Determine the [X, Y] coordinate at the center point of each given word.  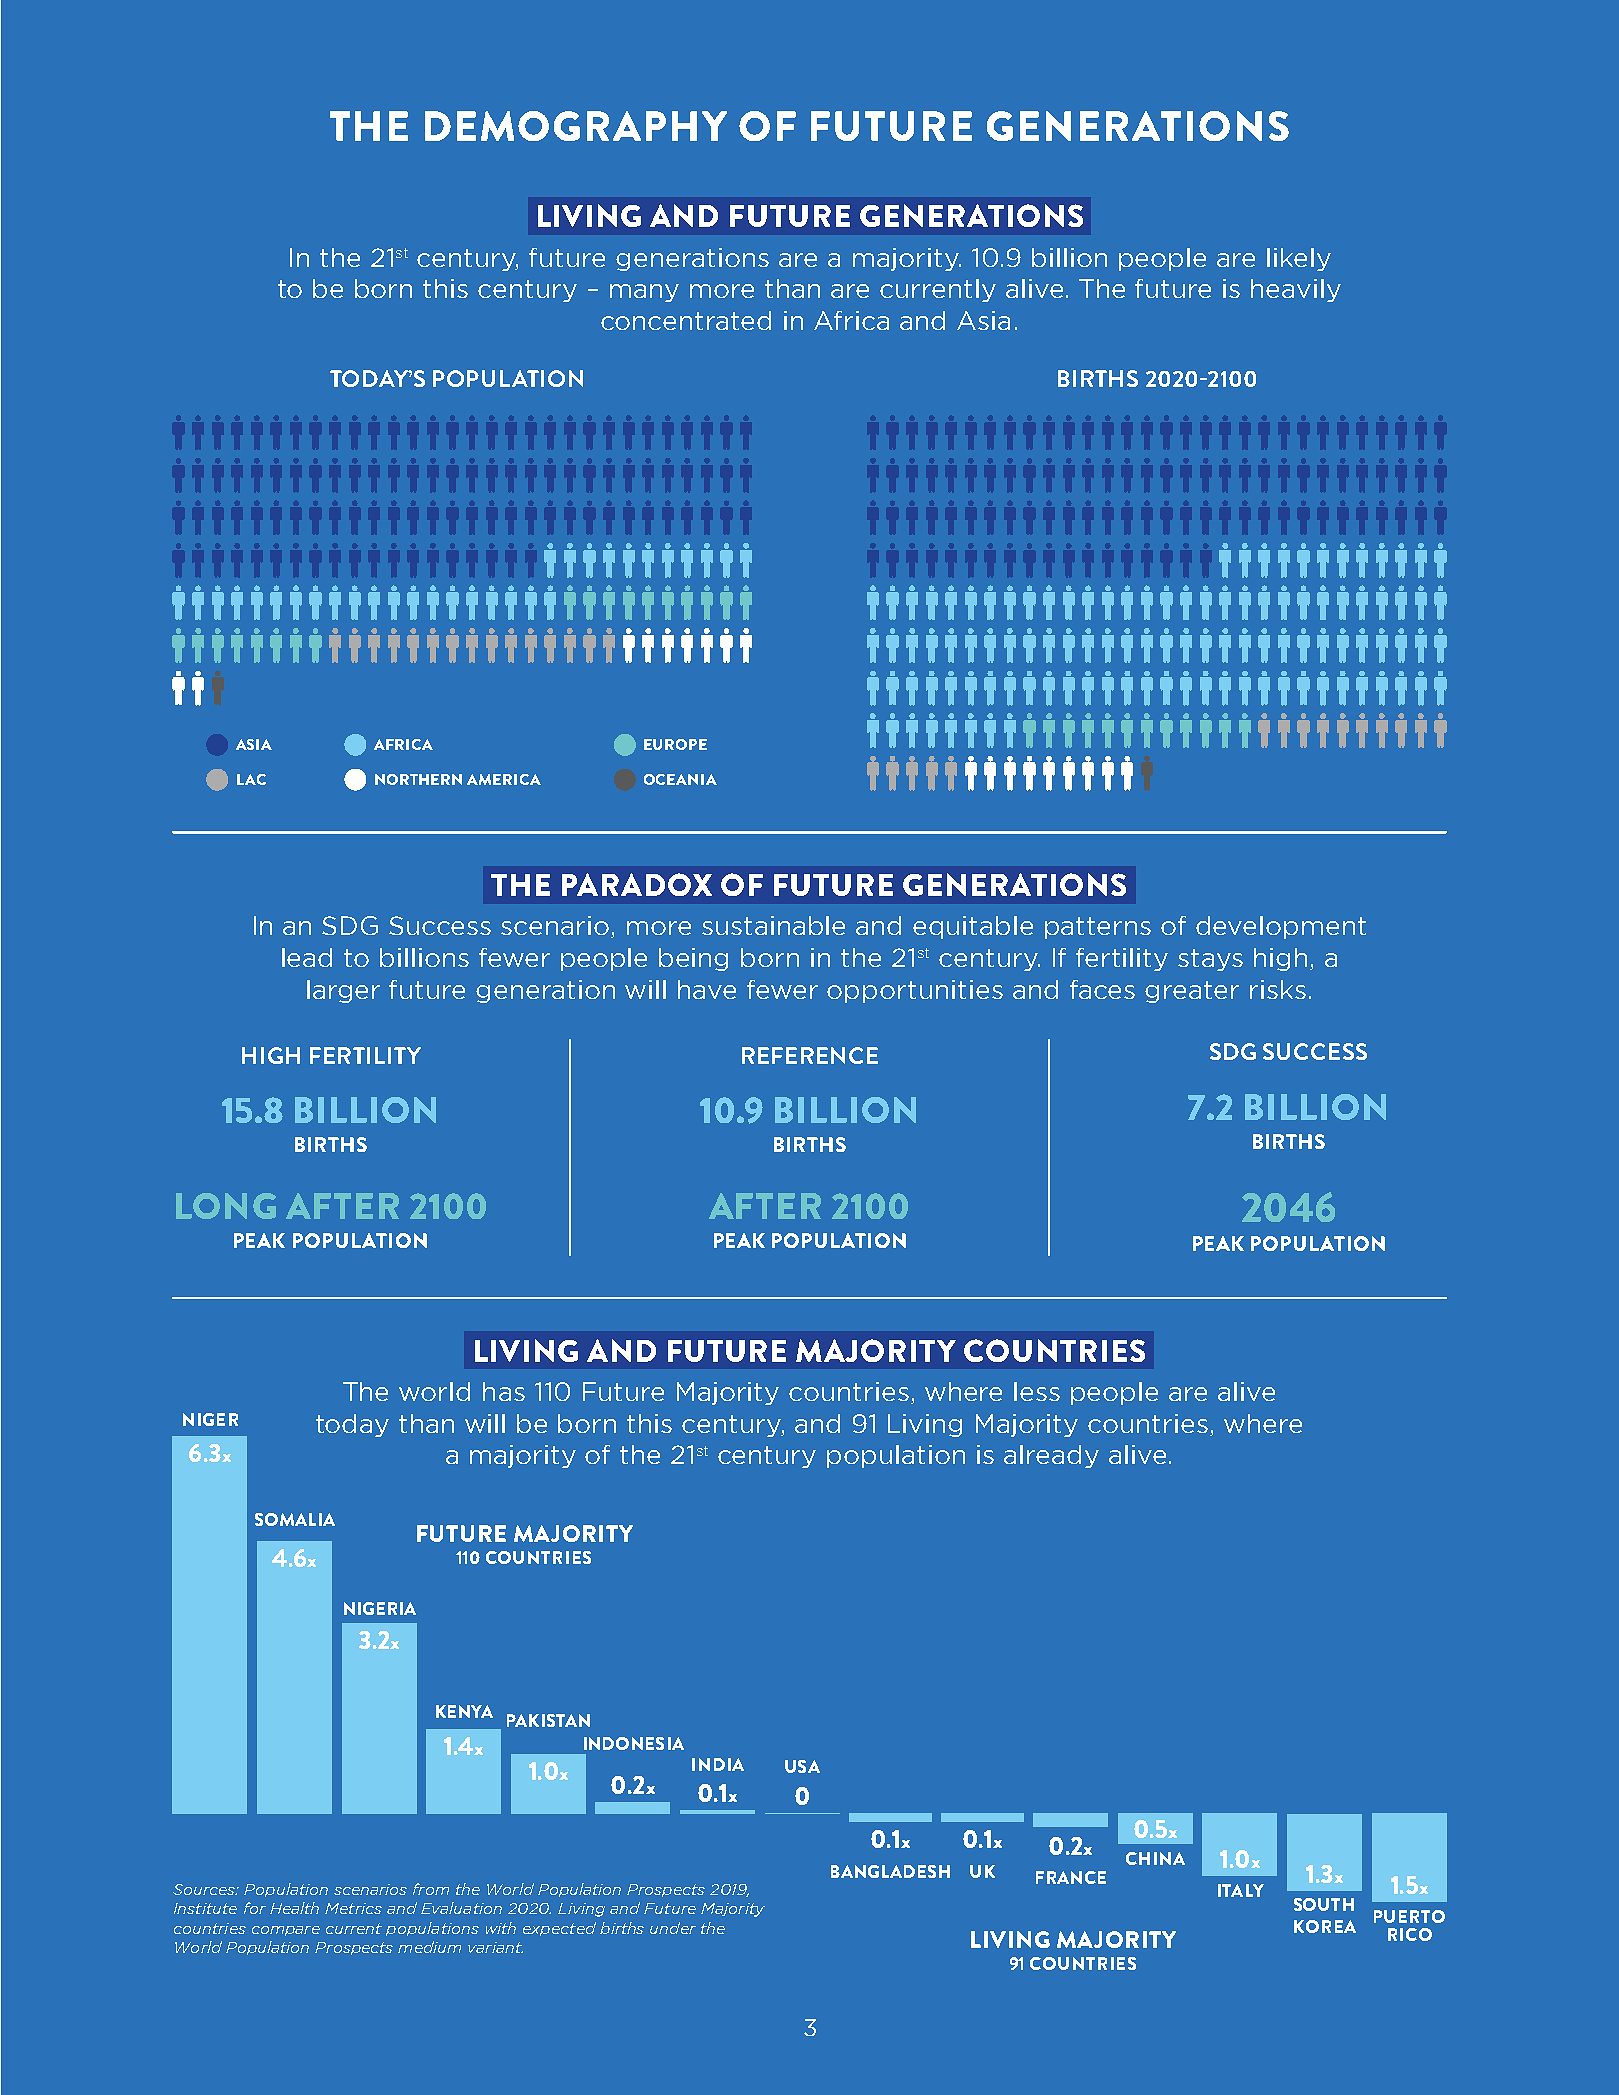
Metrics [353, 1908]
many [644, 293]
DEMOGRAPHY [576, 126]
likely [1299, 259]
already [1051, 1456]
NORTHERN [418, 779]
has [504, 1391]
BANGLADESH [890, 1871]
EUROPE [675, 744]
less [1037, 1391]
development [1281, 927]
